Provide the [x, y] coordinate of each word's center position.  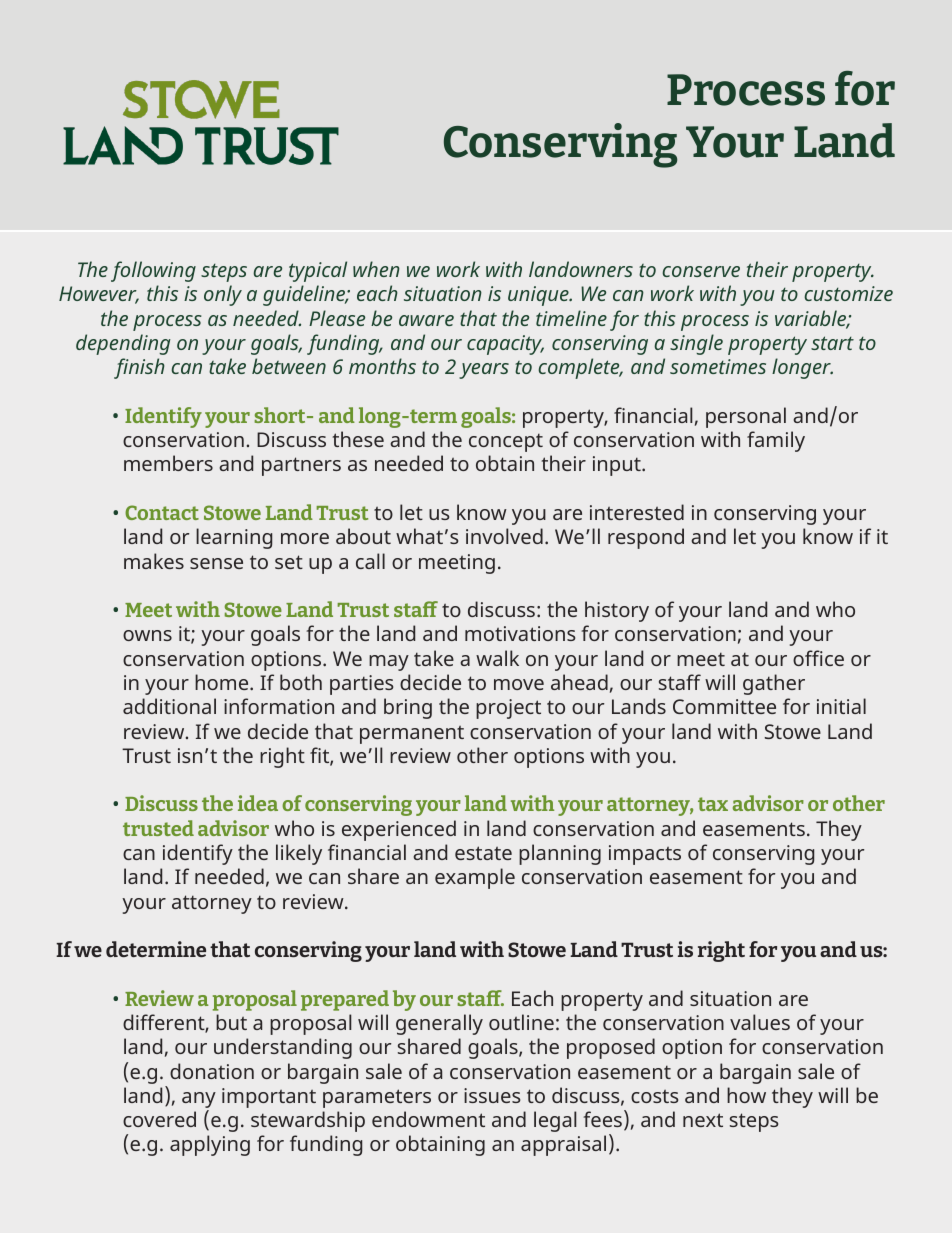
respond [646, 538]
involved [504, 536]
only [223, 295]
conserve [701, 271]
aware [426, 320]
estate [483, 853]
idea [258, 803]
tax [713, 804]
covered [159, 1119]
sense [216, 563]
